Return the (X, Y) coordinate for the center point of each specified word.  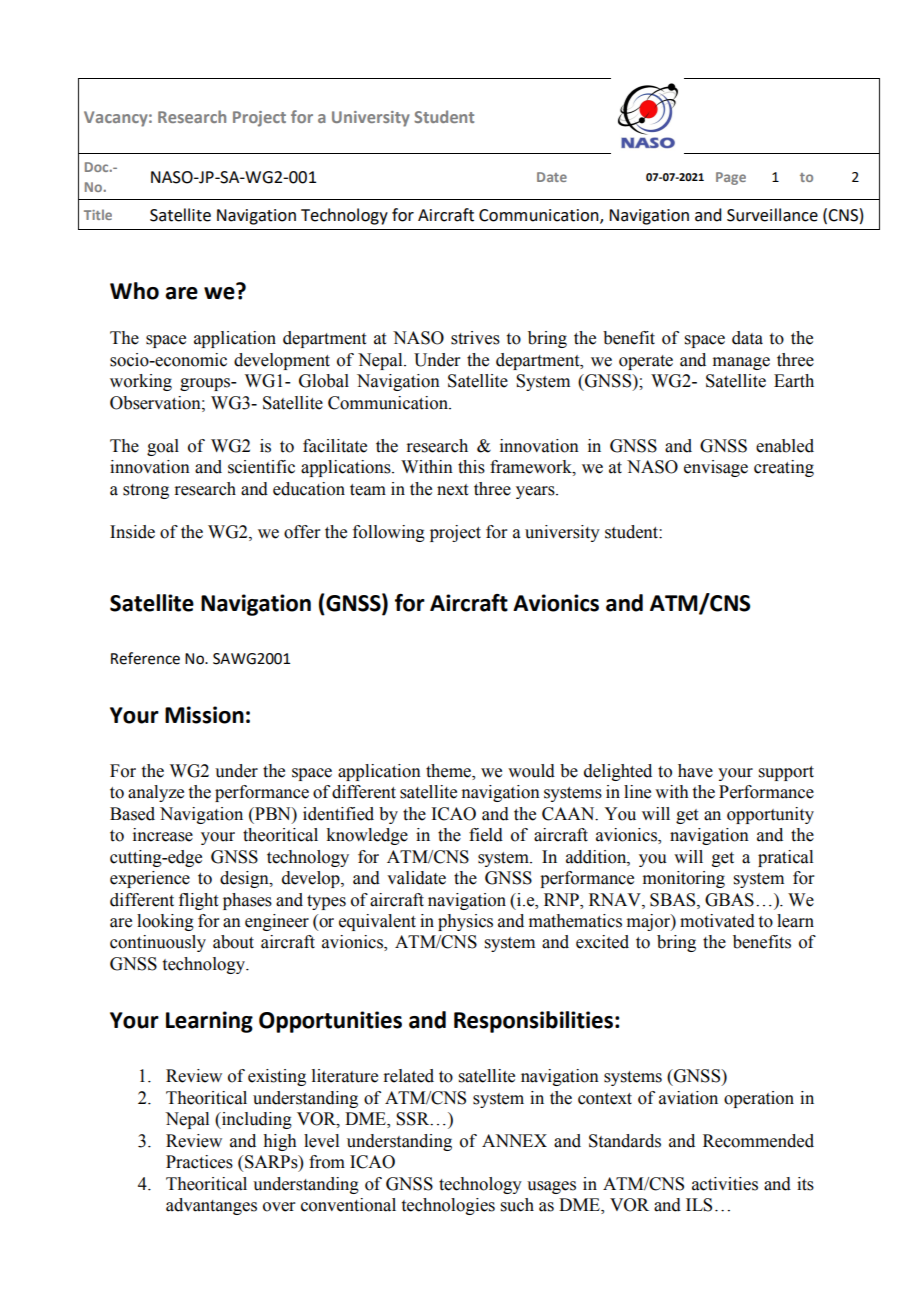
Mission (204, 715)
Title (98, 214)
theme (449, 772)
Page (731, 178)
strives (475, 338)
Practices (199, 1162)
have (695, 771)
